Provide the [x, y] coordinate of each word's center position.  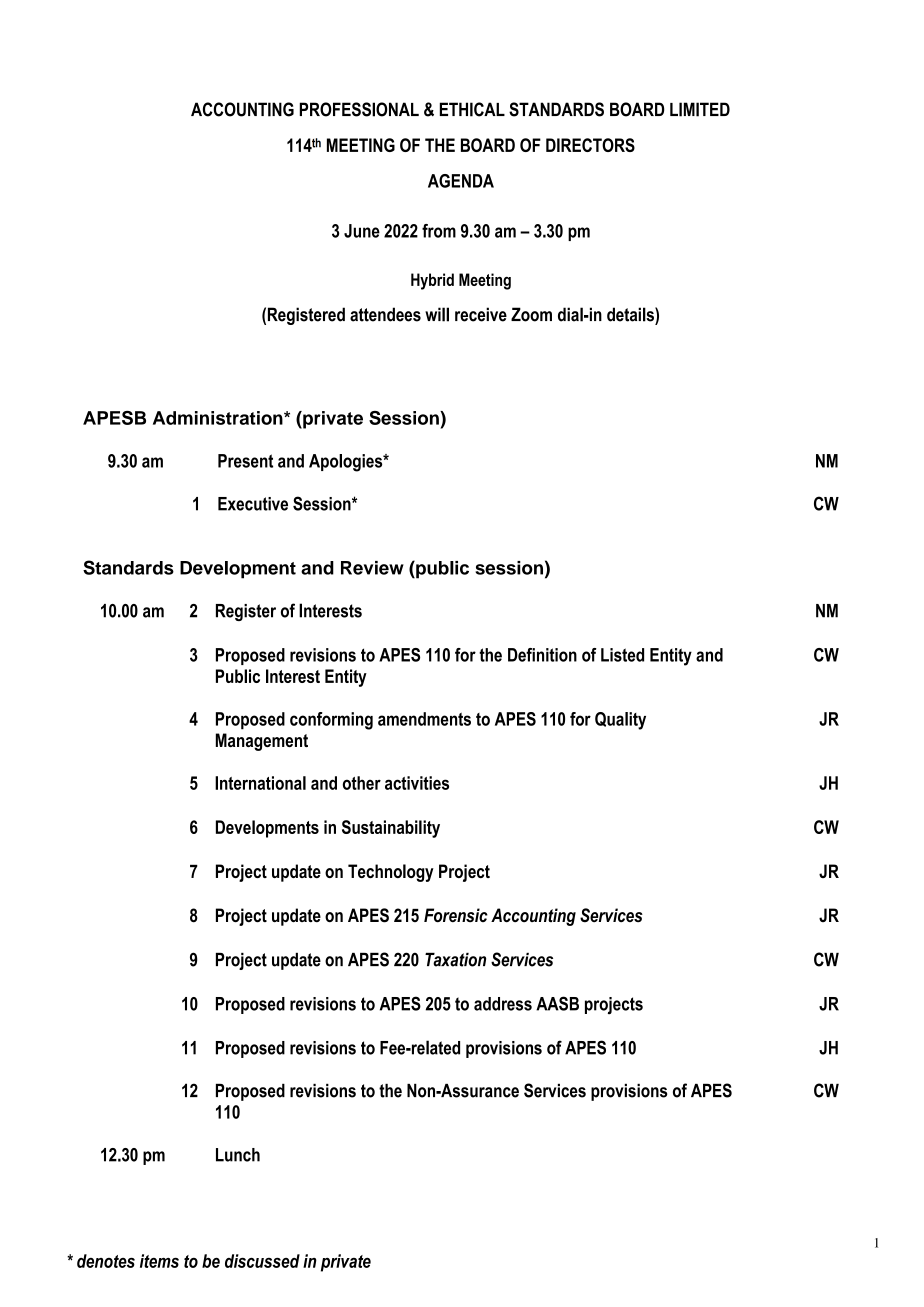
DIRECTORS [590, 145]
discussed [262, 1261]
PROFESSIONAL [359, 109]
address [503, 1004]
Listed [622, 655]
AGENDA [461, 181]
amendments [424, 719]
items [159, 1261]
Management [262, 742]
